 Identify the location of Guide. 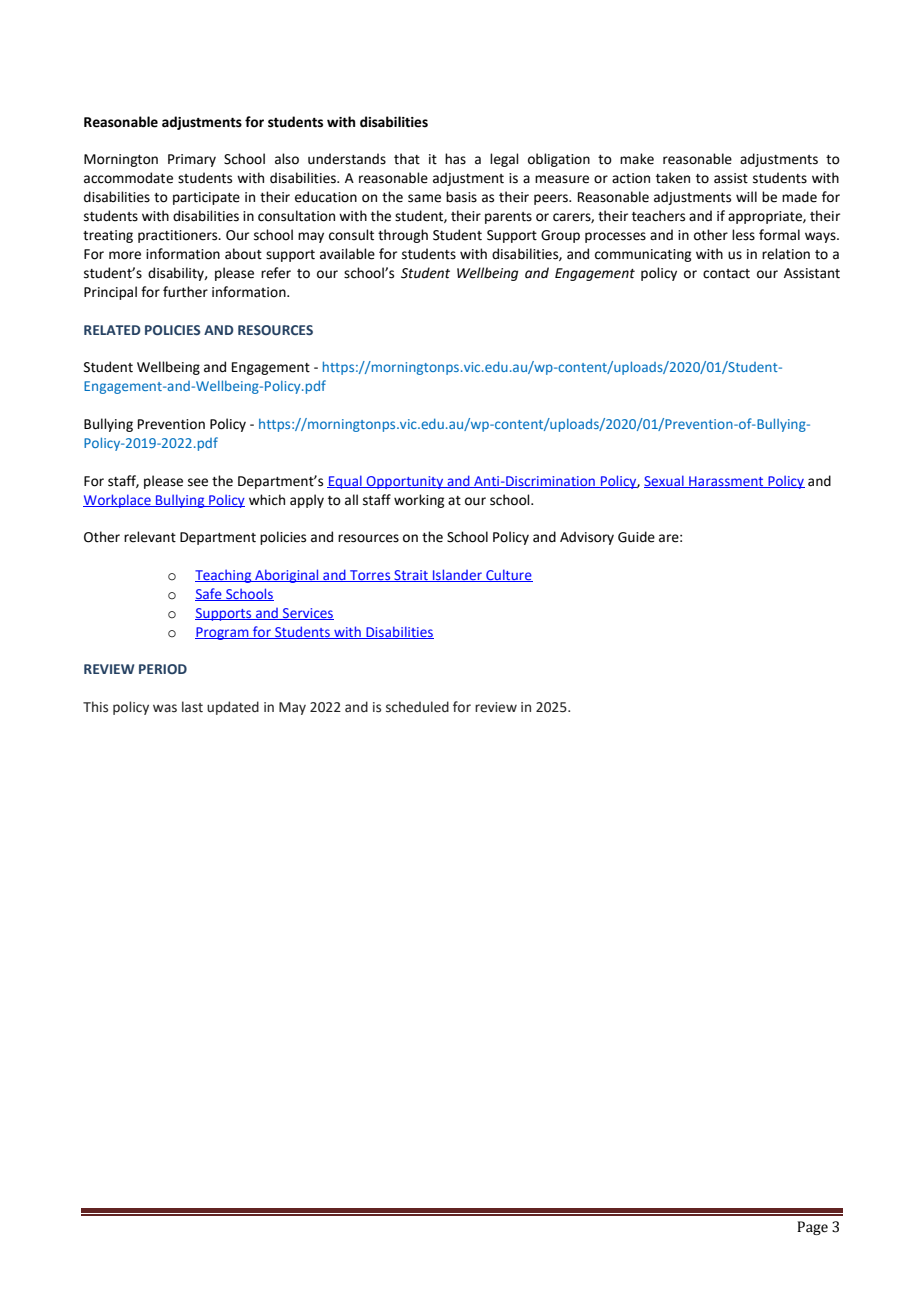
(636, 537).
